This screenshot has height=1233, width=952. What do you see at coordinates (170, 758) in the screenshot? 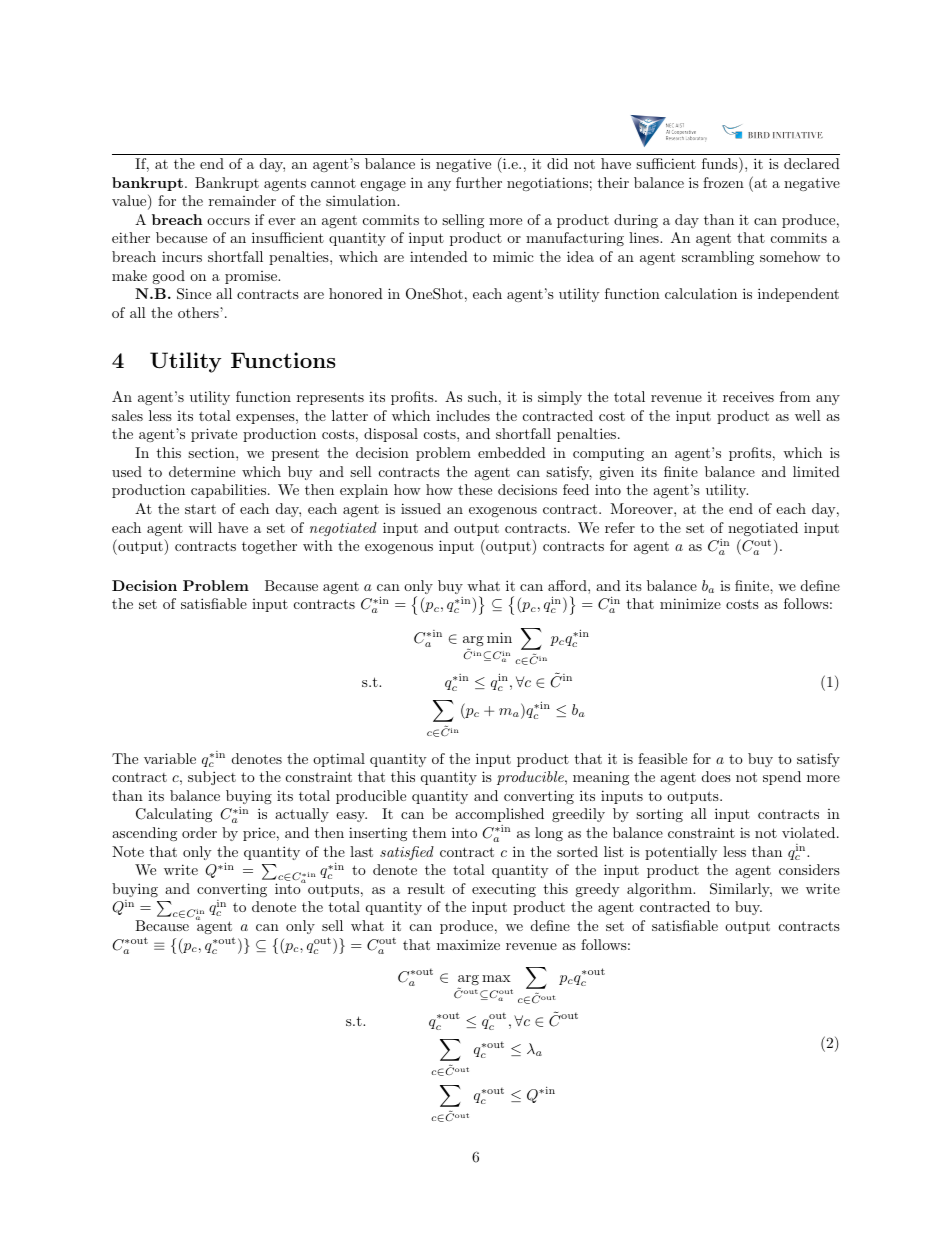
I see `variable` at bounding box center [170, 758].
